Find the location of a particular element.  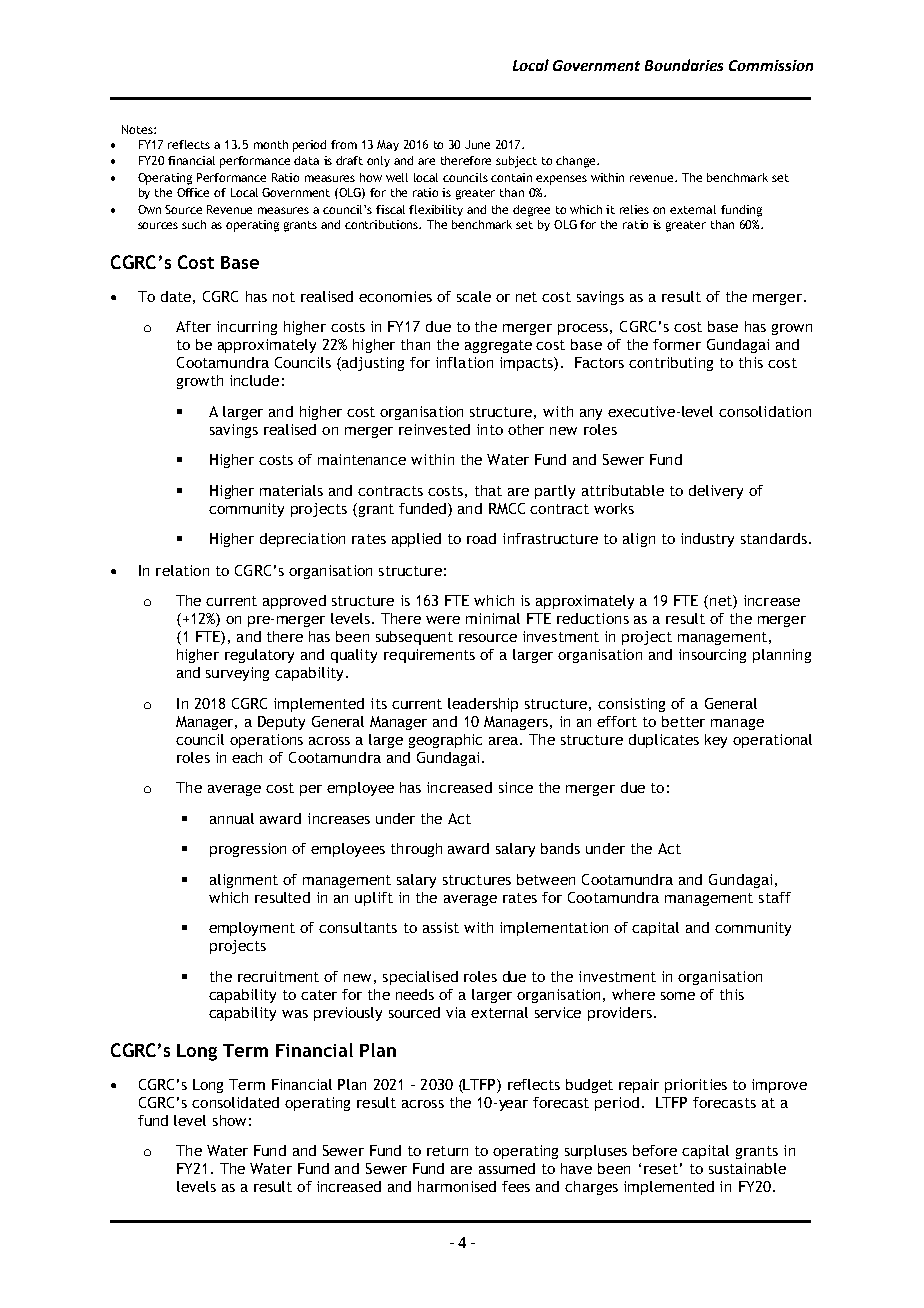

delivery is located at coordinates (716, 492).
